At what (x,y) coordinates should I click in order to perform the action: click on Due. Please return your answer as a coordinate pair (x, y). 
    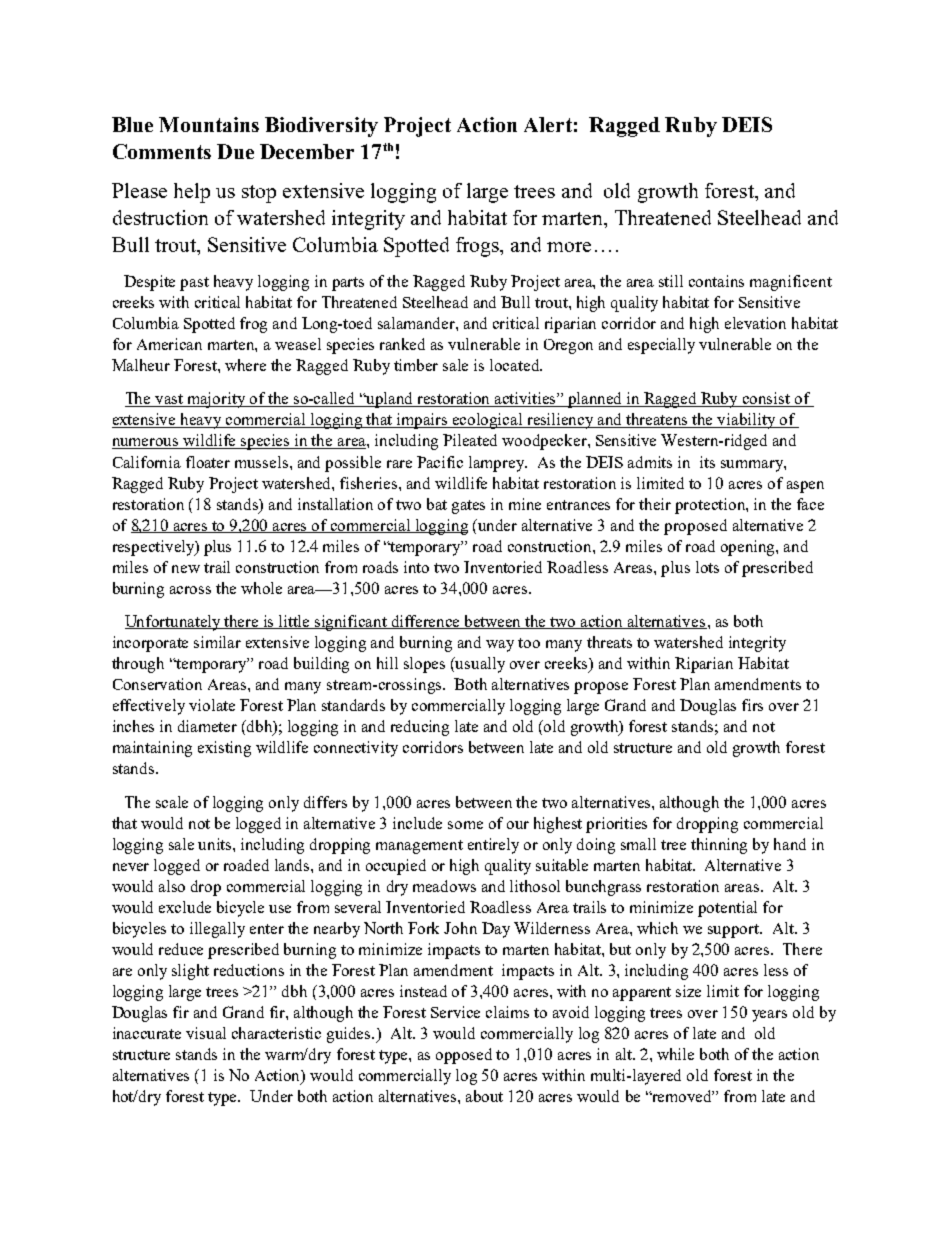
    Looking at the image, I should click on (235, 151).
